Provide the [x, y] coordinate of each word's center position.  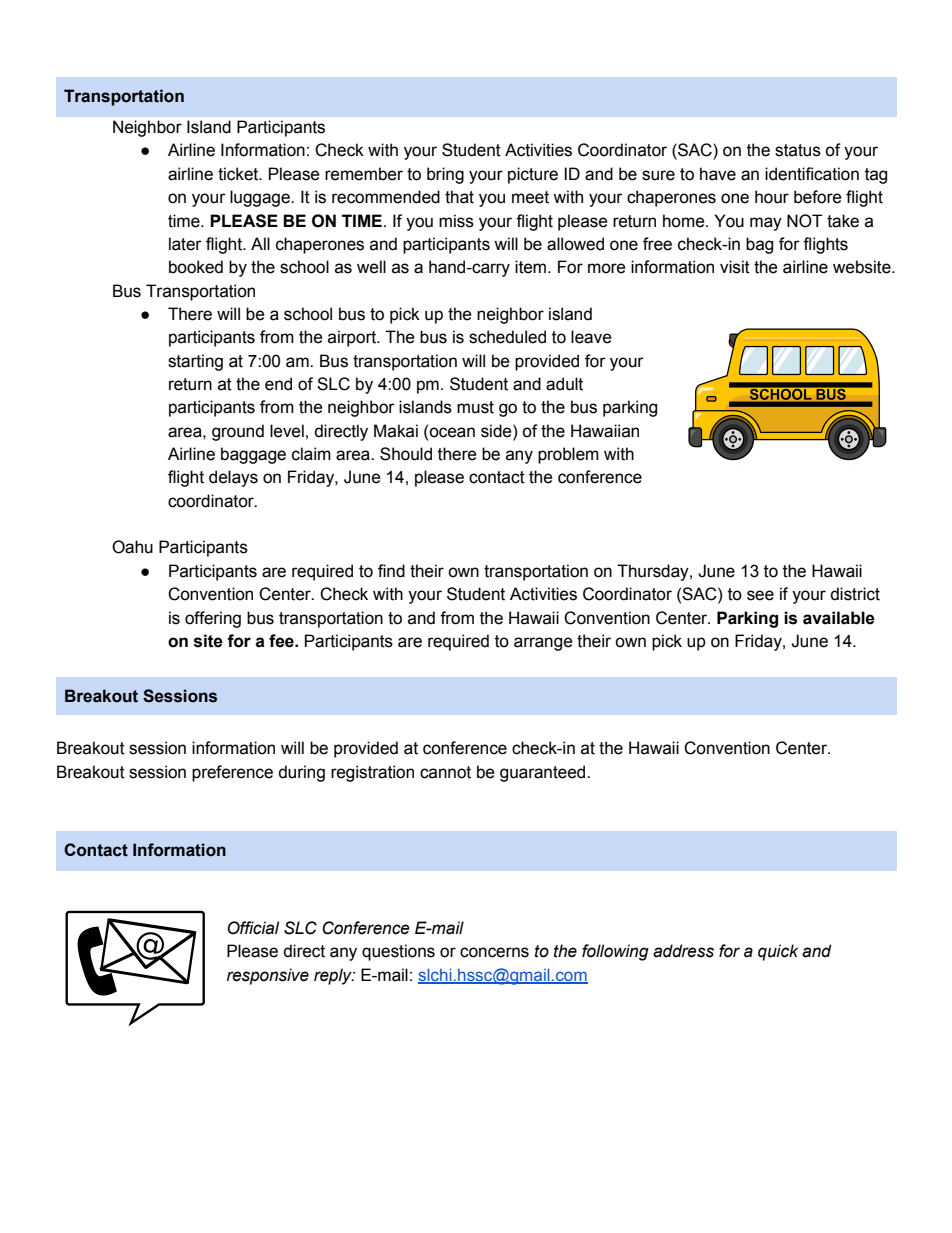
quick [778, 952]
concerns [494, 952]
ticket [239, 174]
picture [533, 175]
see [760, 595]
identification [812, 174]
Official [253, 928]
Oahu [132, 547]
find [391, 571]
